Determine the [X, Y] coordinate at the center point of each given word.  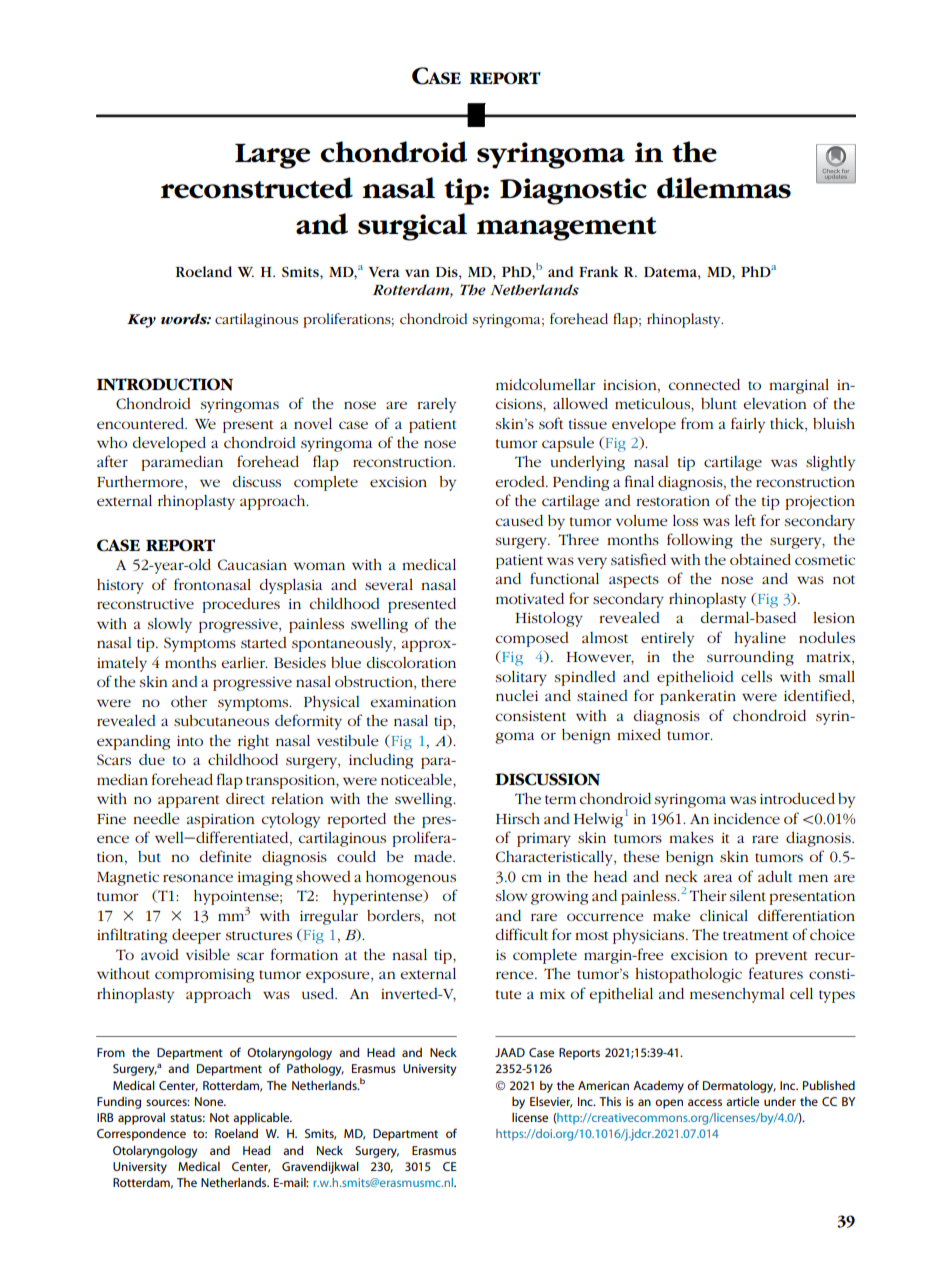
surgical [412, 227]
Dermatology [739, 1086]
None [210, 1101]
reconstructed [257, 188]
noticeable [417, 779]
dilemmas [724, 188]
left [745, 520]
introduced [797, 798]
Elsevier [551, 1102]
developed [169, 444]
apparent [189, 801]
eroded [521, 481]
